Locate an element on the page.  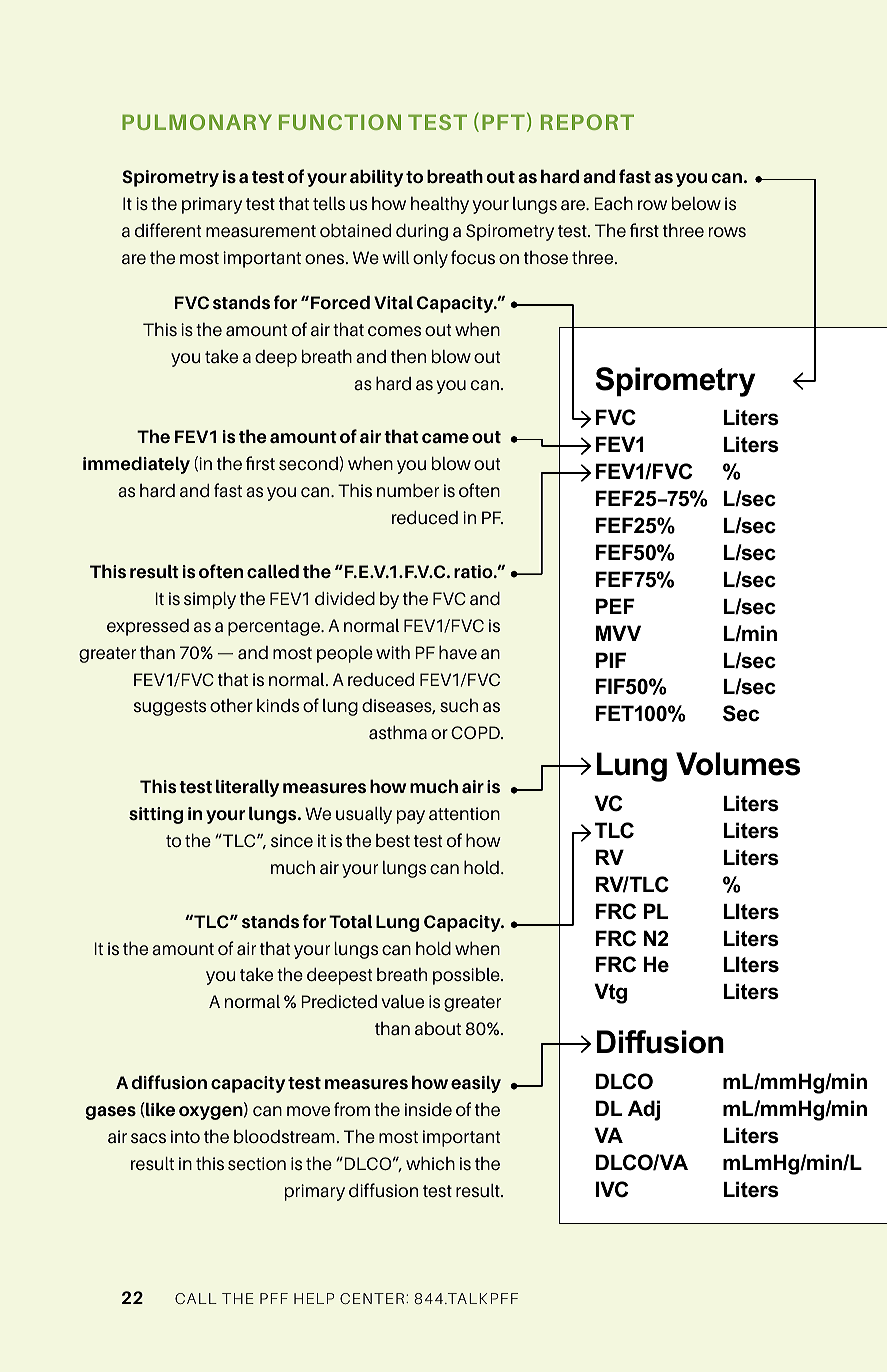
such is located at coordinates (459, 705).
